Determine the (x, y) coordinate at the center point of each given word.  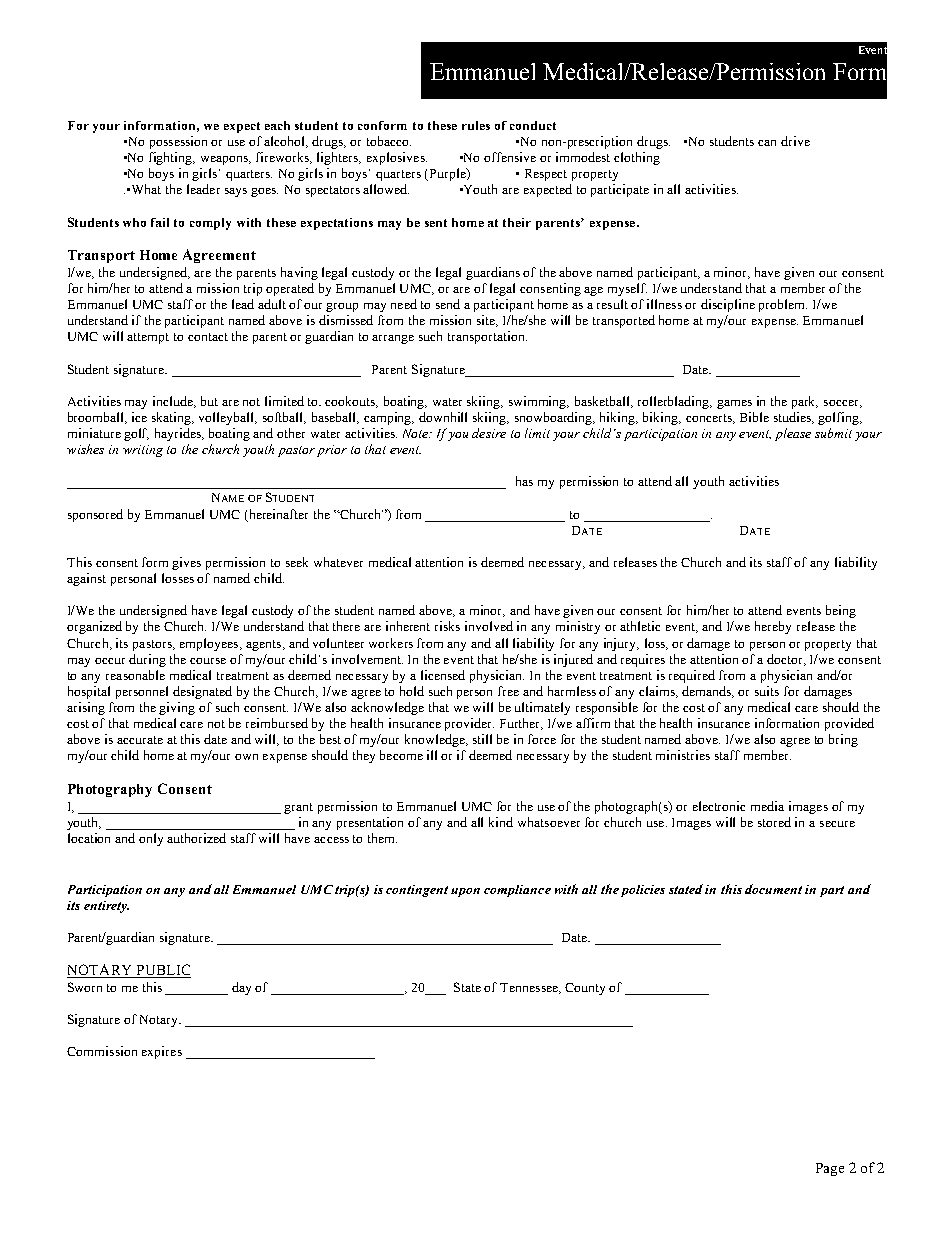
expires (162, 1052)
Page (830, 1169)
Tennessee (530, 988)
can (767, 143)
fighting (172, 158)
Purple (449, 174)
